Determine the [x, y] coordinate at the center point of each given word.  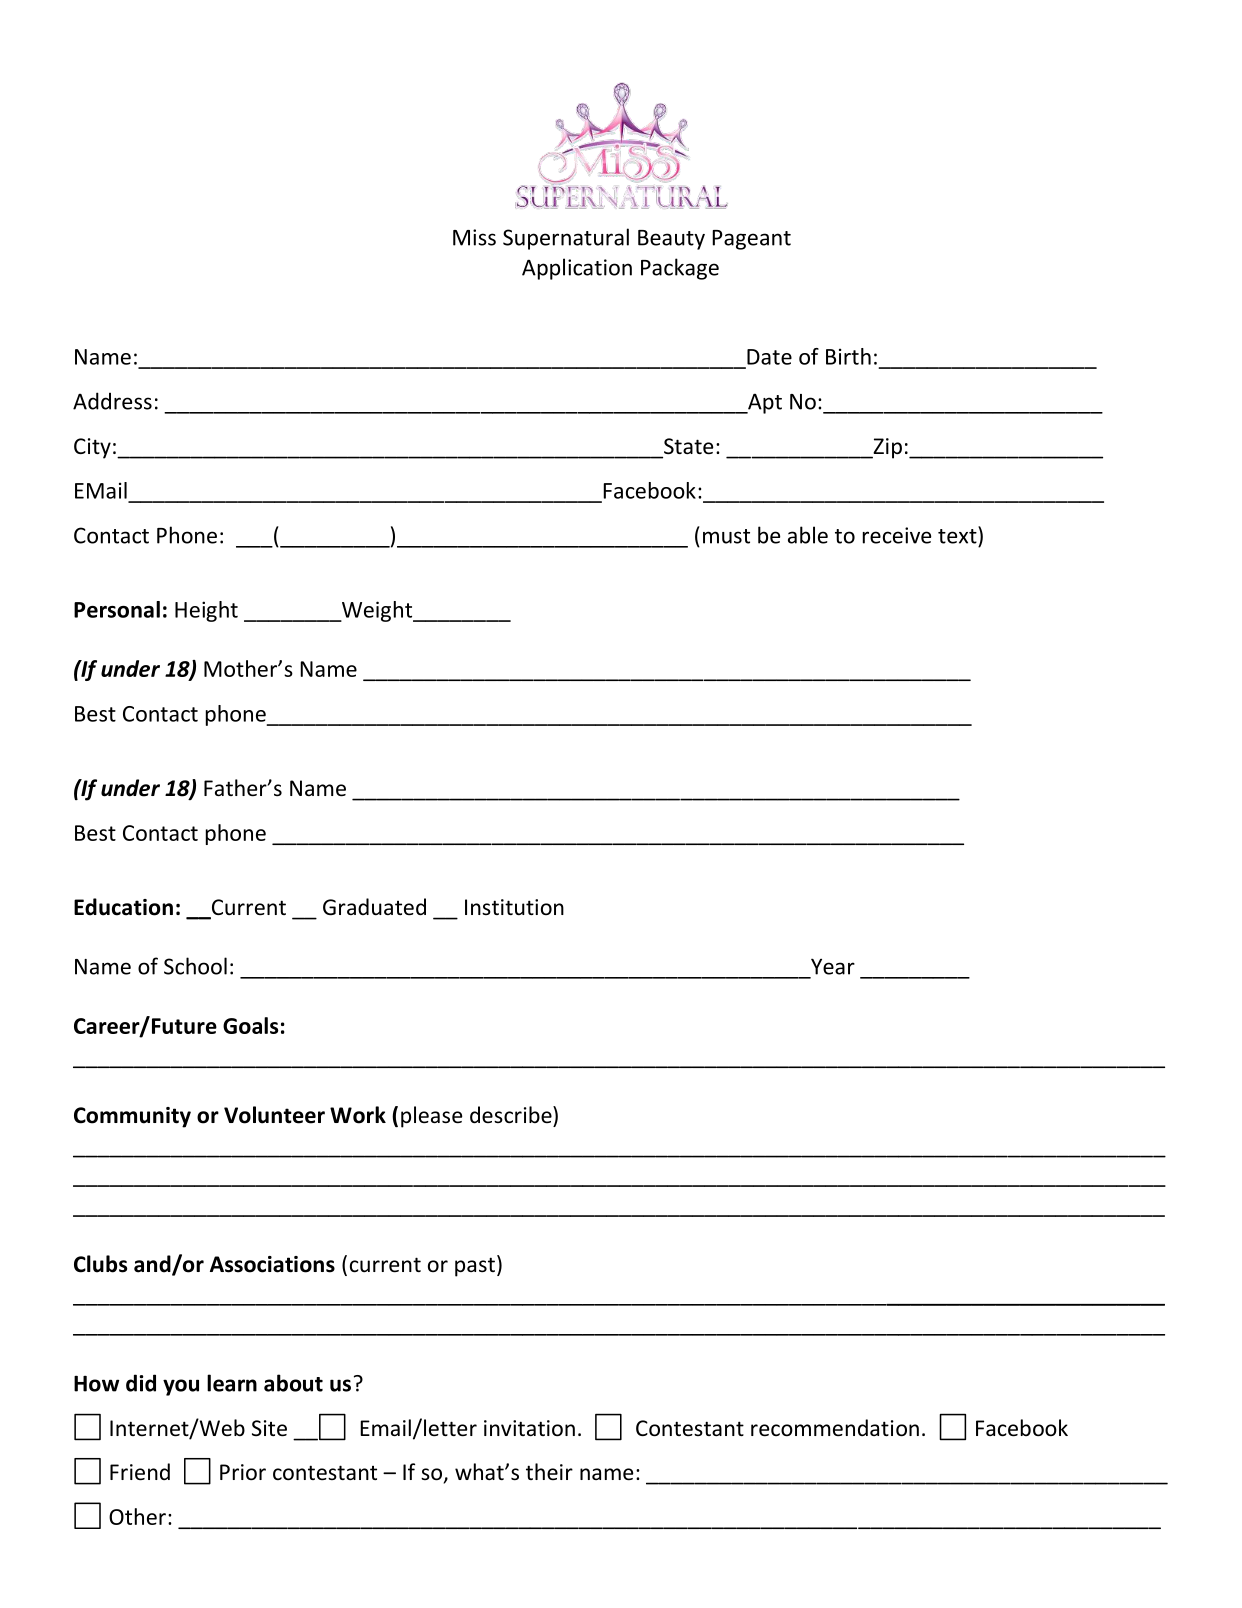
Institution [514, 907]
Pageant [751, 240]
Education [123, 907]
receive [897, 535]
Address [112, 401]
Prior [243, 1472]
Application [577, 269]
